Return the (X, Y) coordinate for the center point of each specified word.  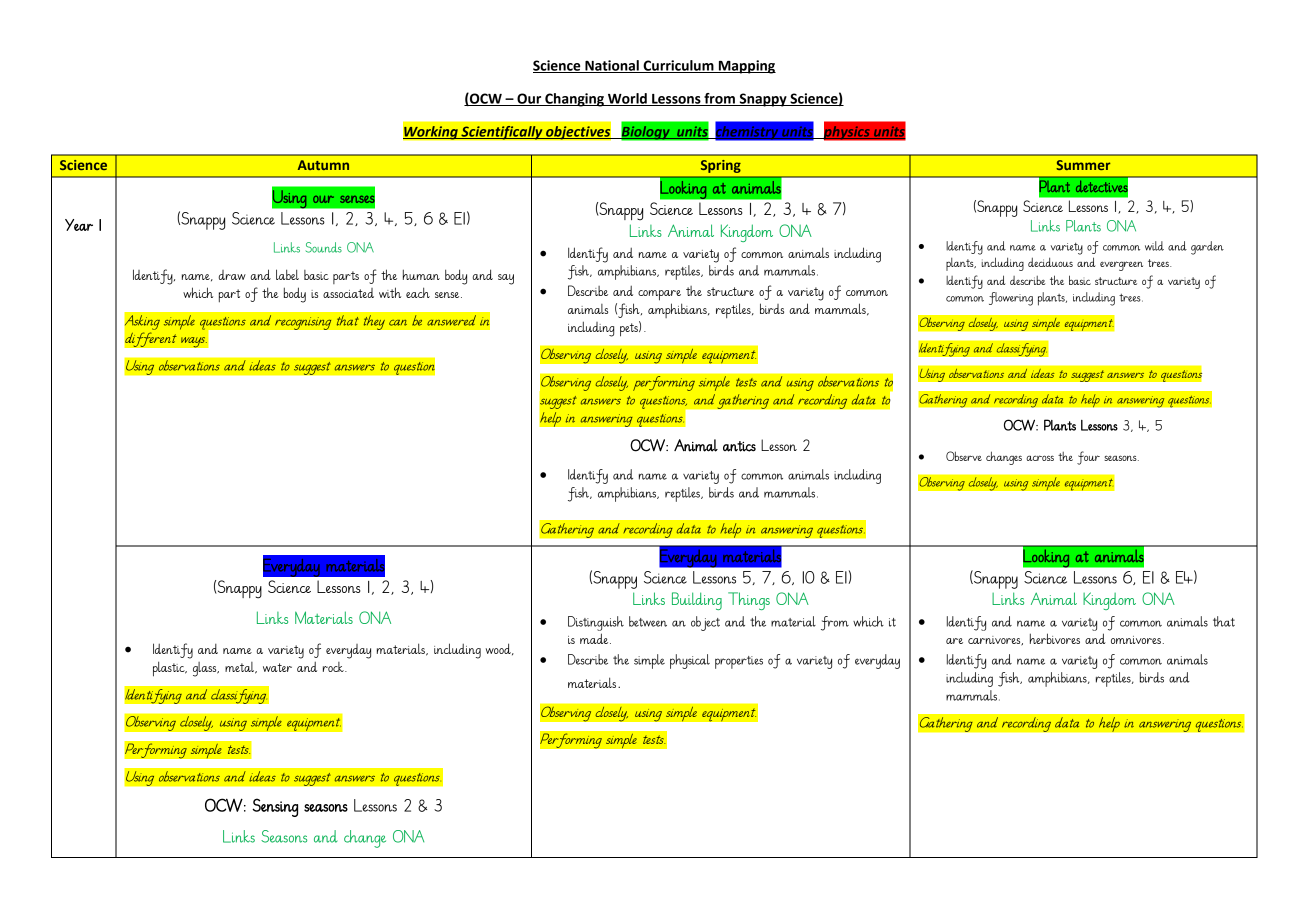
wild (1154, 246)
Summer (1083, 165)
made (595, 638)
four (1088, 458)
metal (241, 668)
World (627, 99)
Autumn (323, 165)
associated (348, 293)
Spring (720, 166)
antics (739, 446)
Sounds (324, 247)
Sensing (275, 807)
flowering (1011, 299)
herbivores (1055, 638)
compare (659, 295)
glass (206, 669)
